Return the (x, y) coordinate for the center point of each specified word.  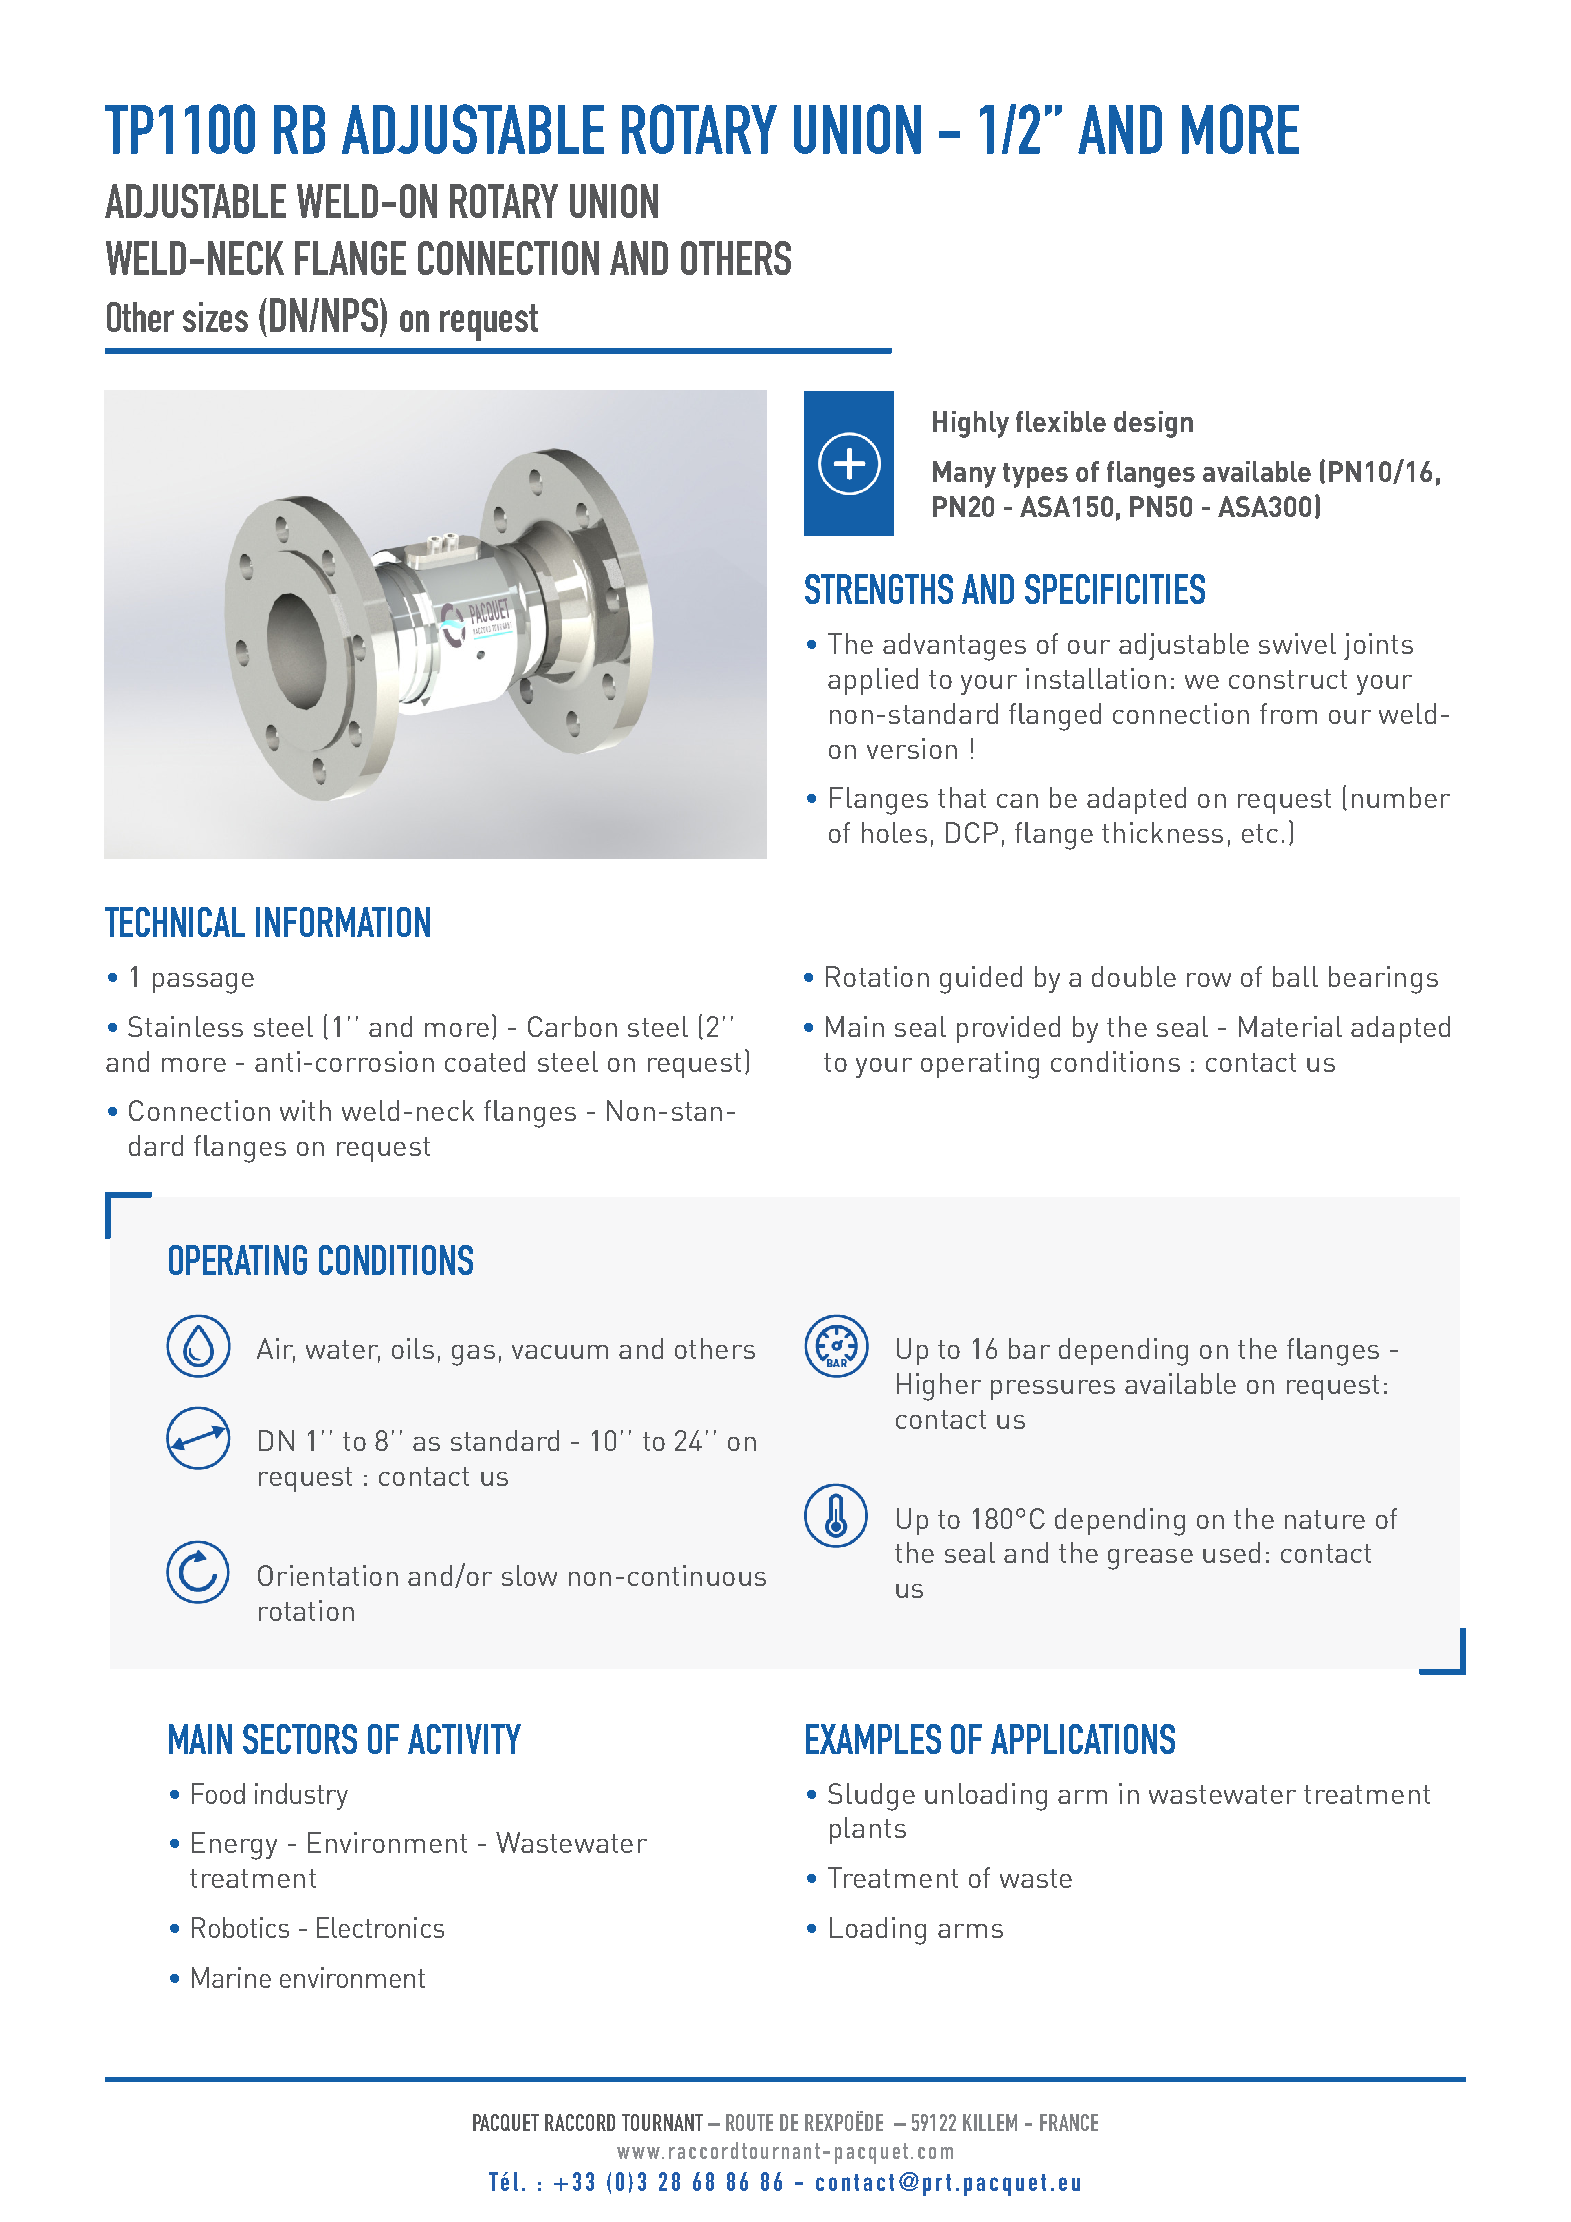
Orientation (328, 1575)
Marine (231, 1977)
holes (894, 832)
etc (1260, 833)
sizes (215, 317)
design (1153, 424)
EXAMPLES (873, 1739)
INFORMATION (343, 922)
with (305, 1110)
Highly (971, 424)
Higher (939, 1387)
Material (1290, 1026)
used (1231, 1552)
